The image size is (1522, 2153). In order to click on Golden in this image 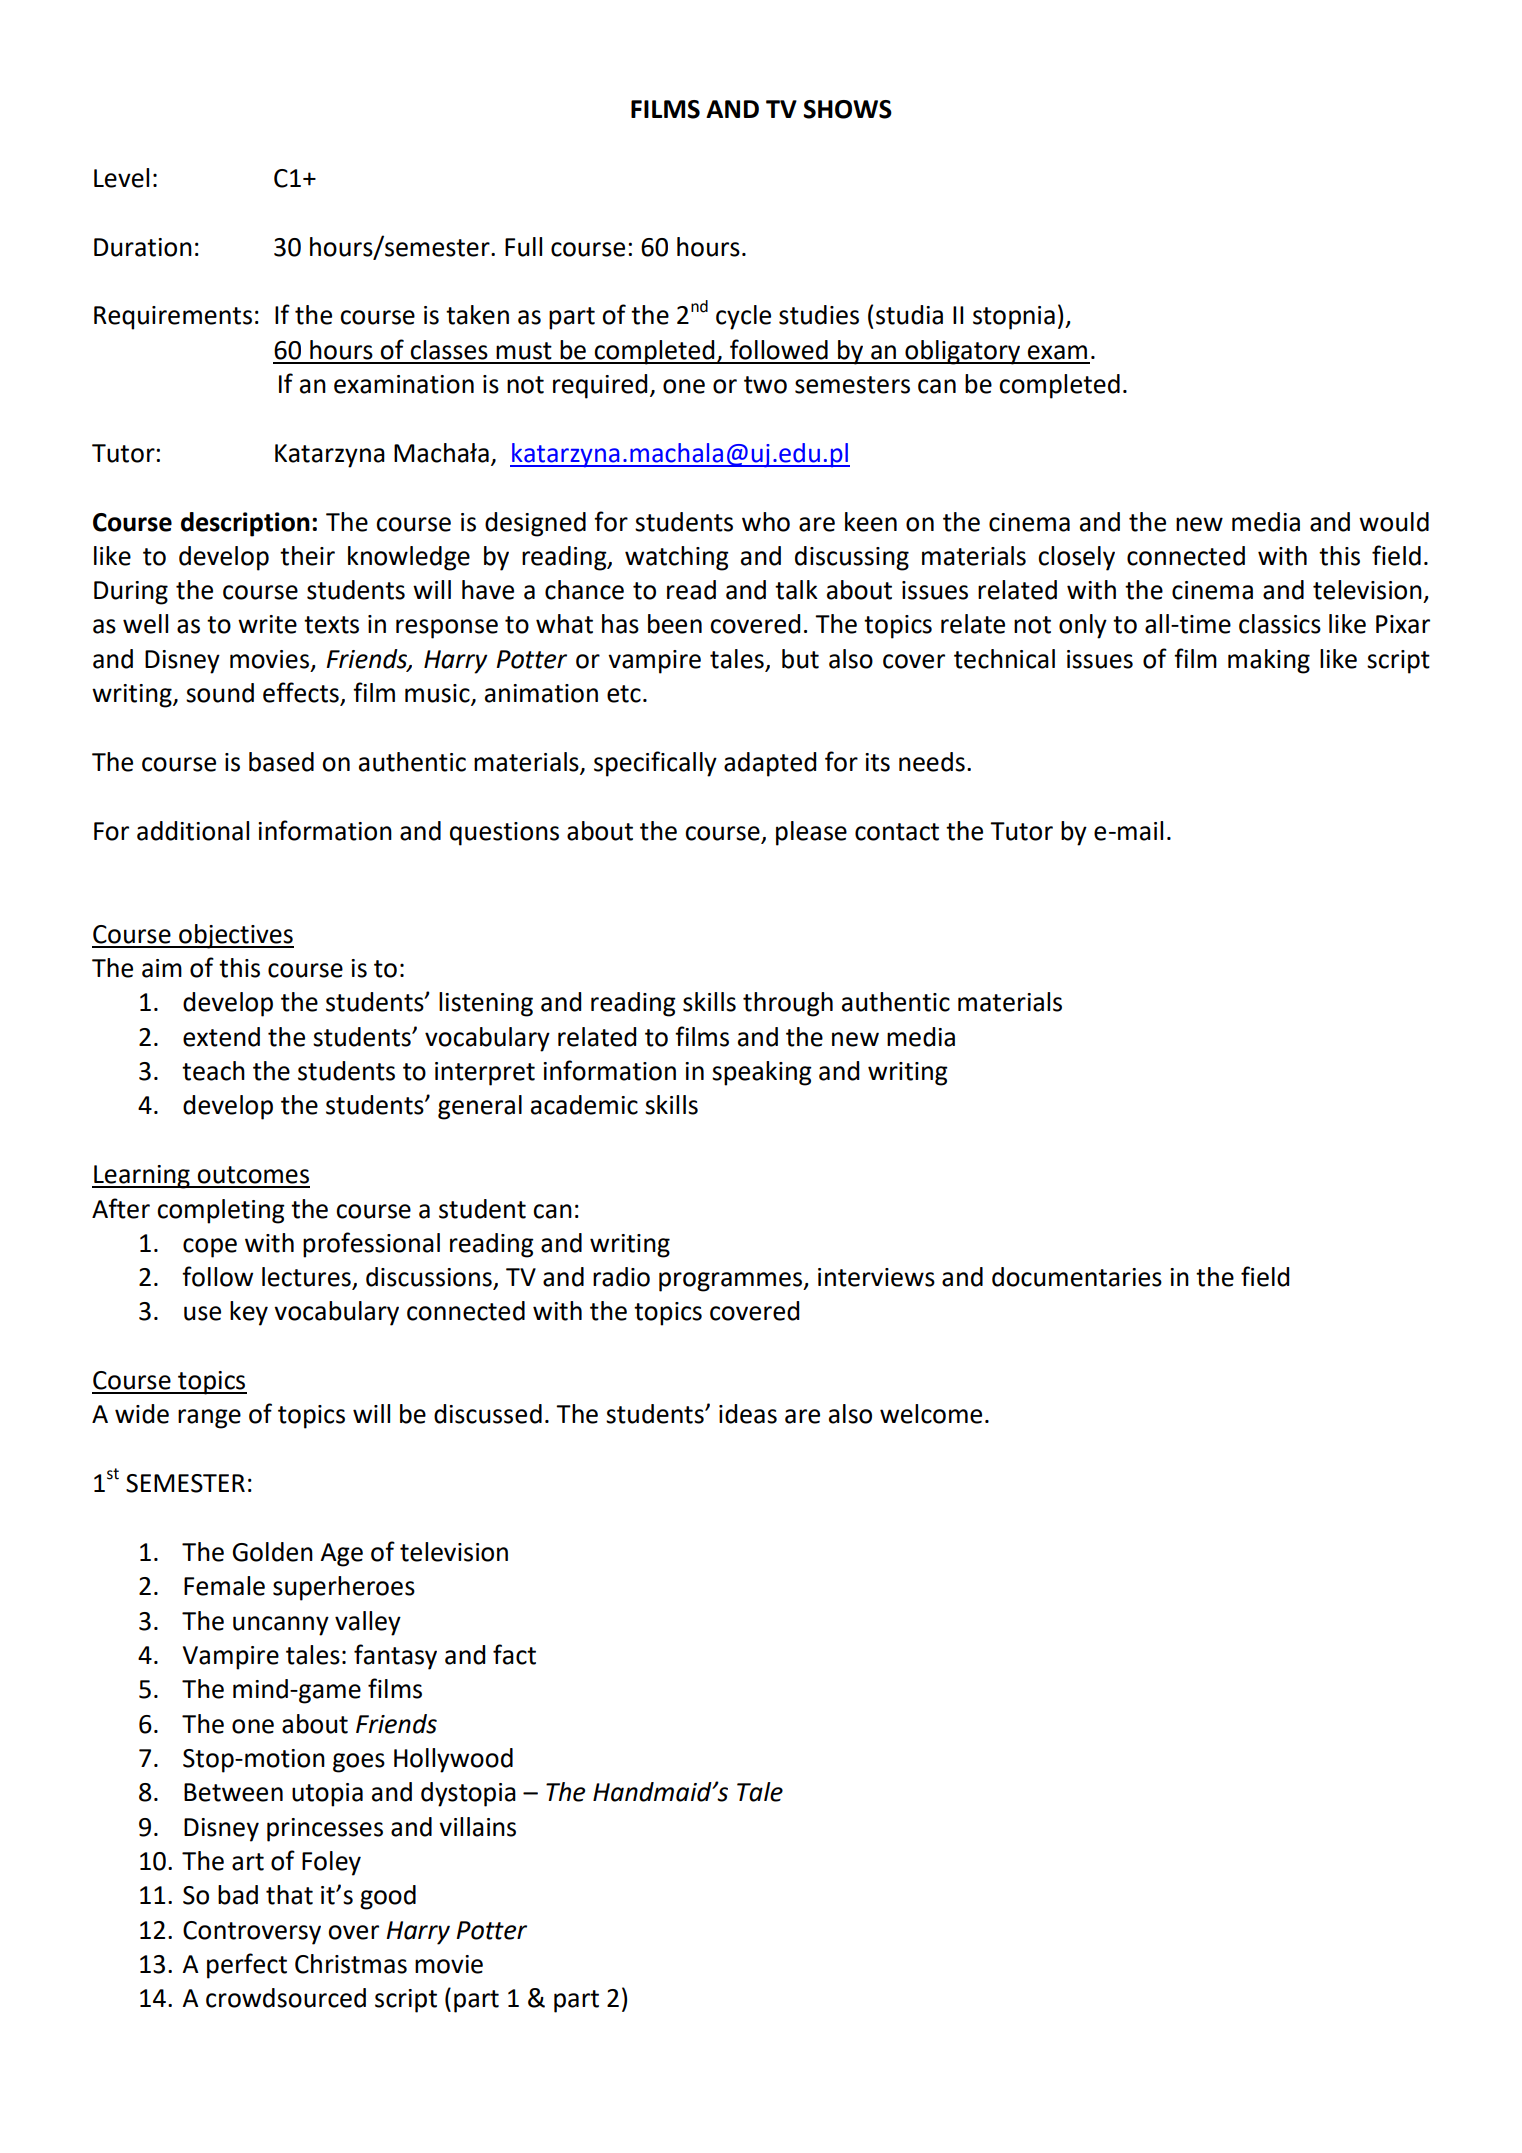, I will do `click(273, 1552)`.
